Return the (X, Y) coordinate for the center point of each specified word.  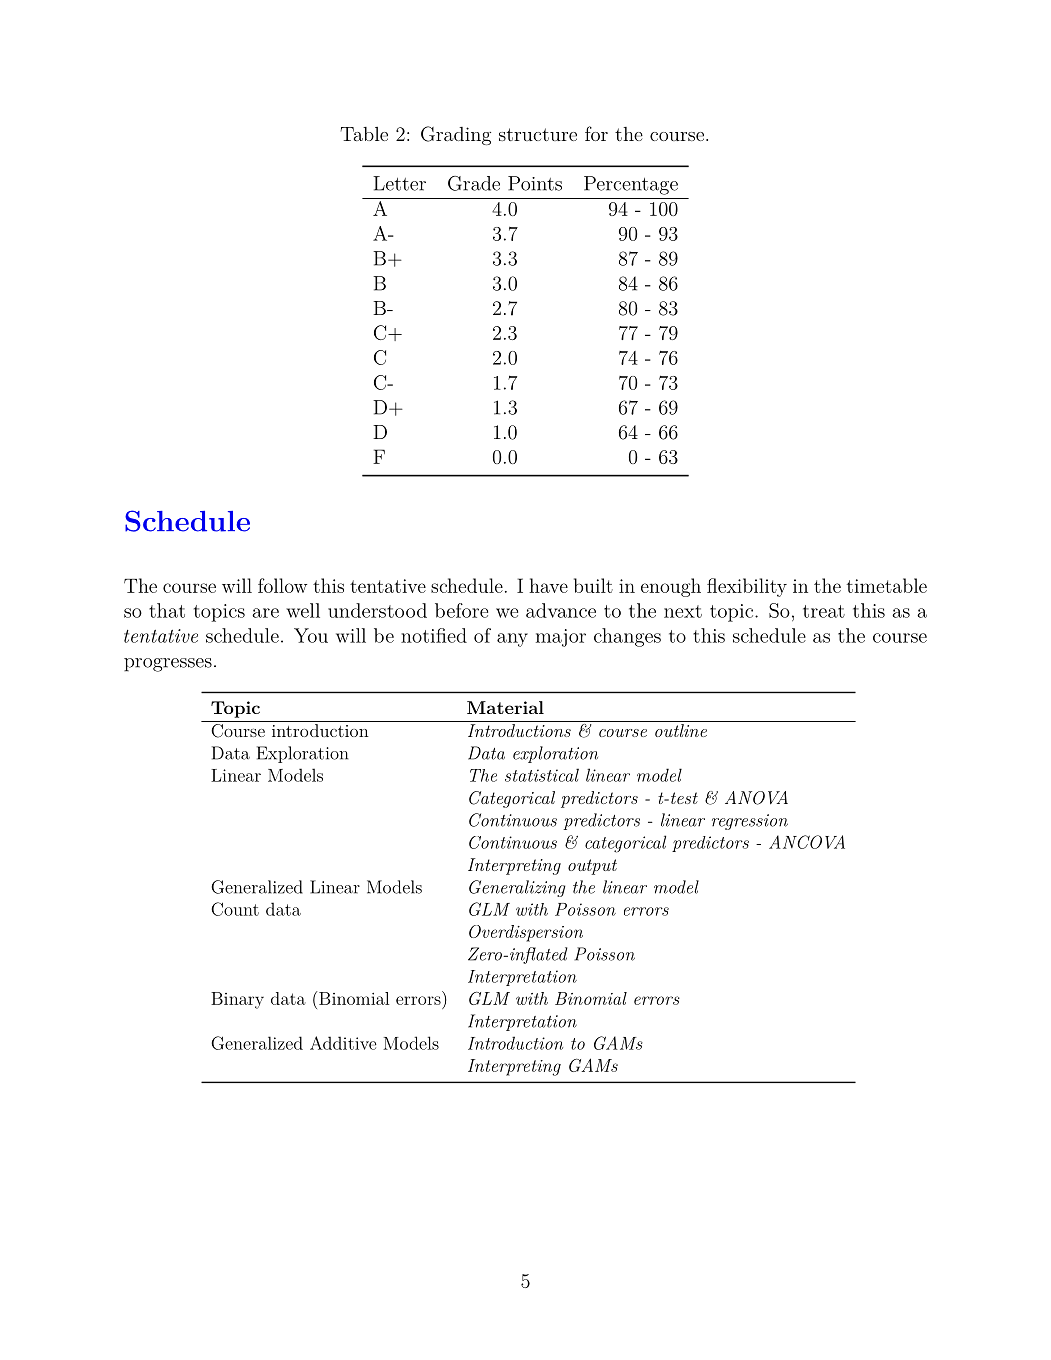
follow (282, 585)
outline (681, 730)
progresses (168, 665)
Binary (237, 1000)
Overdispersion (526, 933)
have (548, 585)
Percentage (631, 185)
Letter (399, 183)
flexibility (747, 587)
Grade (474, 183)
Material (505, 707)
